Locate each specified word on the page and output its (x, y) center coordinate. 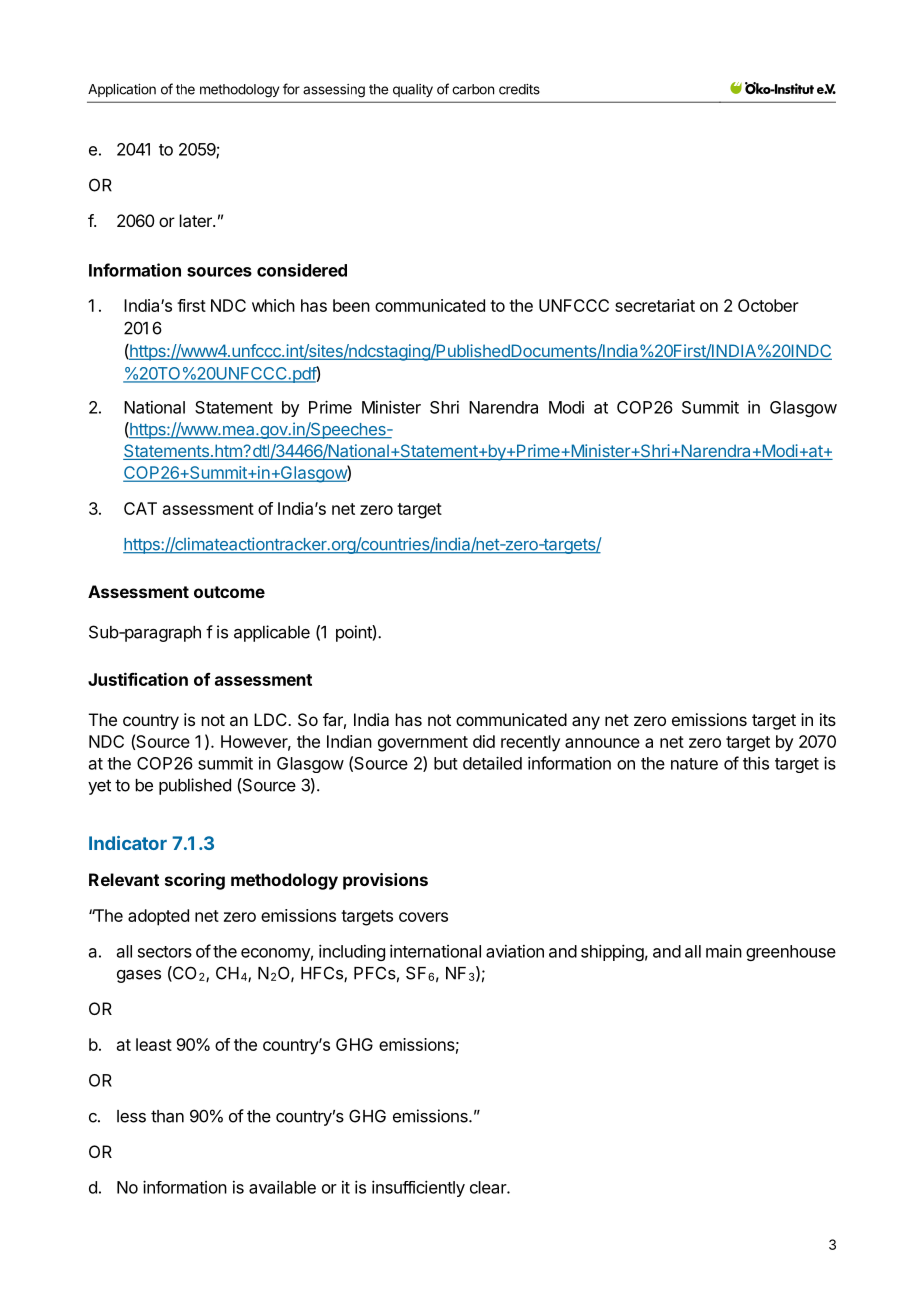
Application (122, 90)
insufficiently (418, 1188)
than (167, 1116)
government (423, 744)
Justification (138, 679)
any (586, 723)
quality (413, 90)
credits (519, 89)
